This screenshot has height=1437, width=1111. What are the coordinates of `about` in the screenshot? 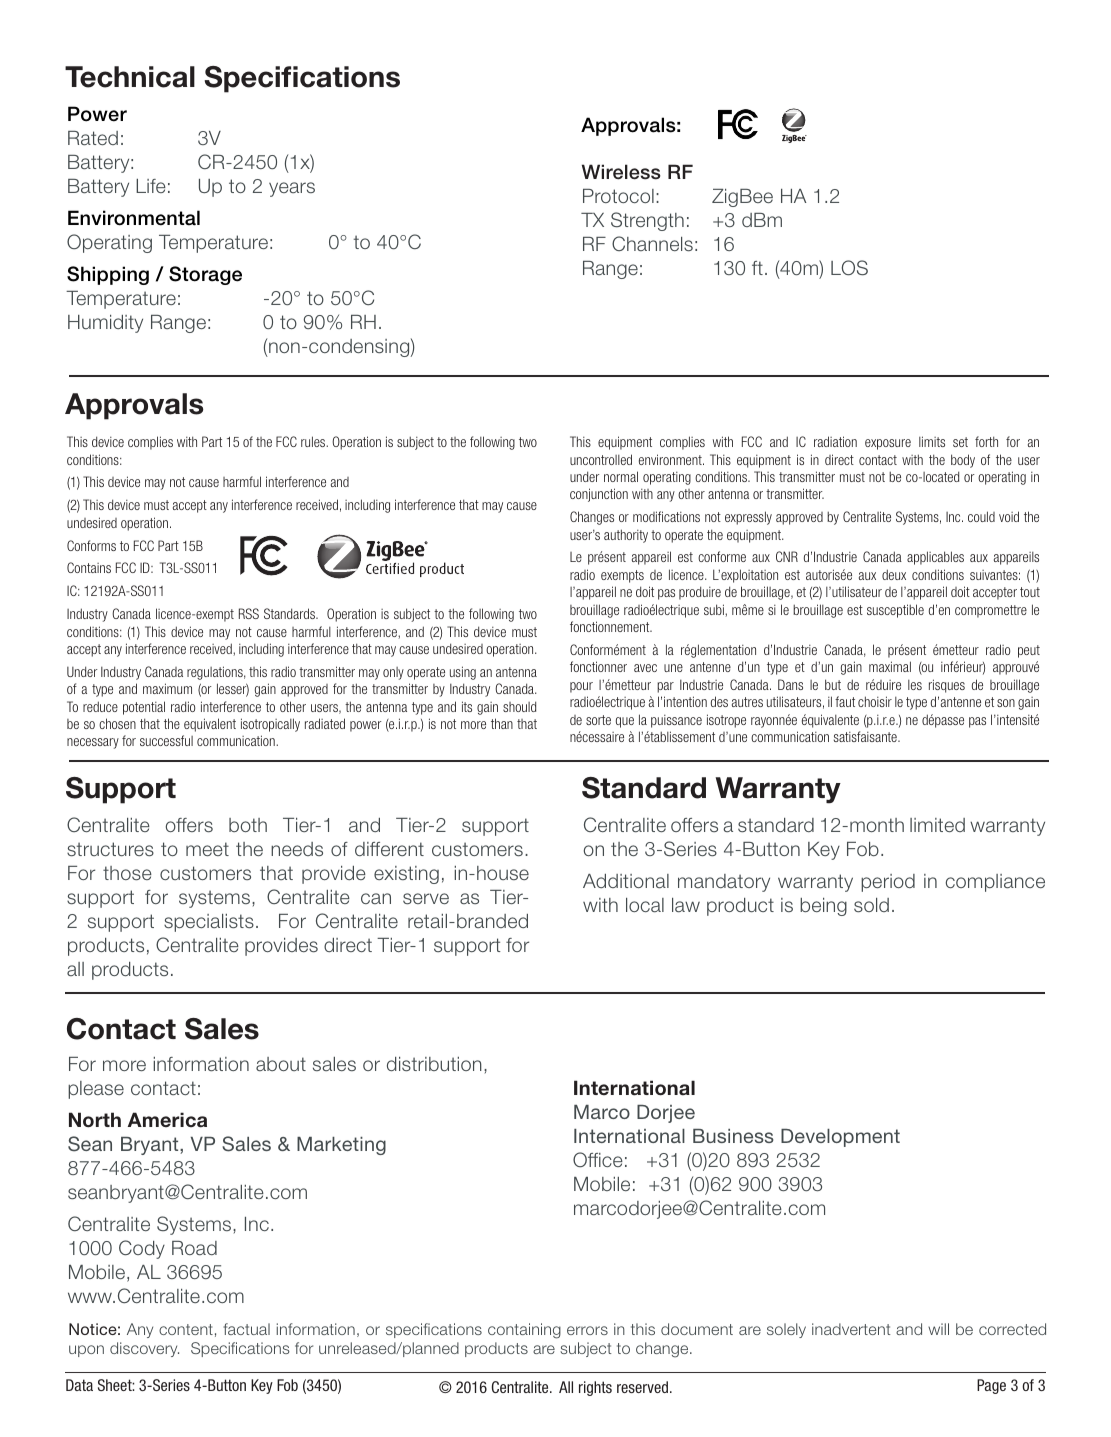 It's located at (281, 1064).
